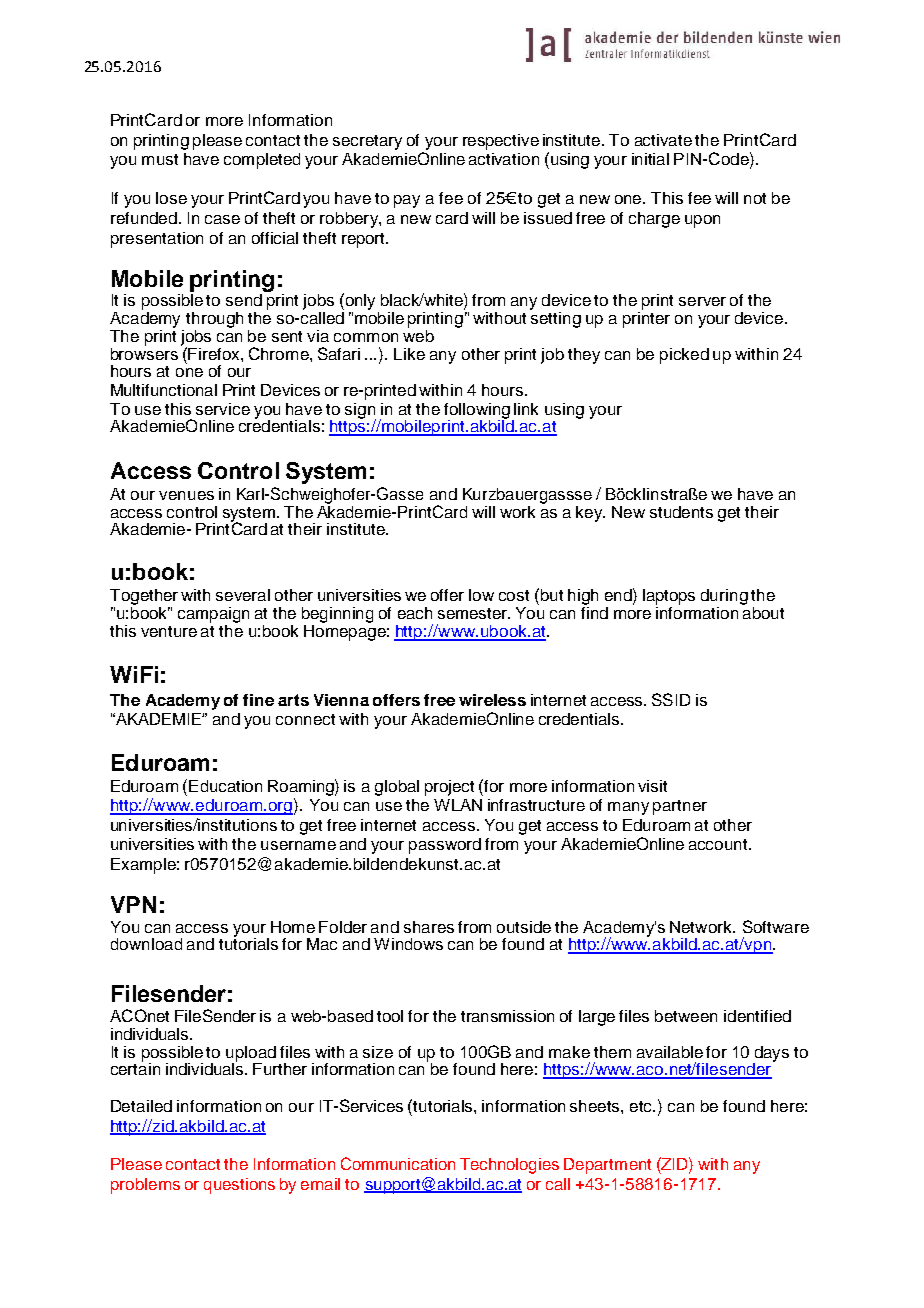 This screenshot has width=924, height=1308. Describe the element at coordinates (262, 161) in the screenshot. I see `completed` at that location.
